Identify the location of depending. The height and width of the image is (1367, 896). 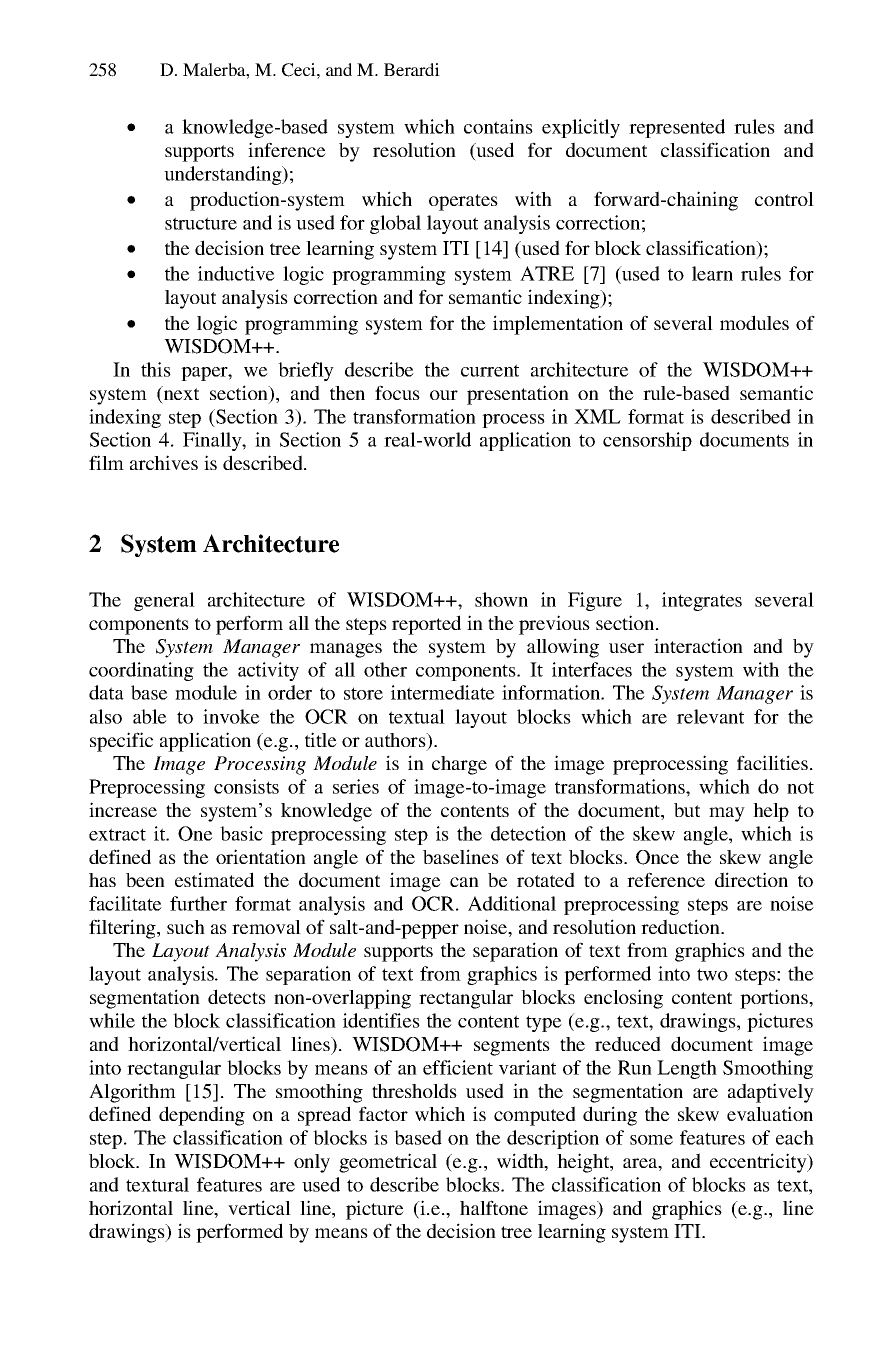
(202, 1116).
